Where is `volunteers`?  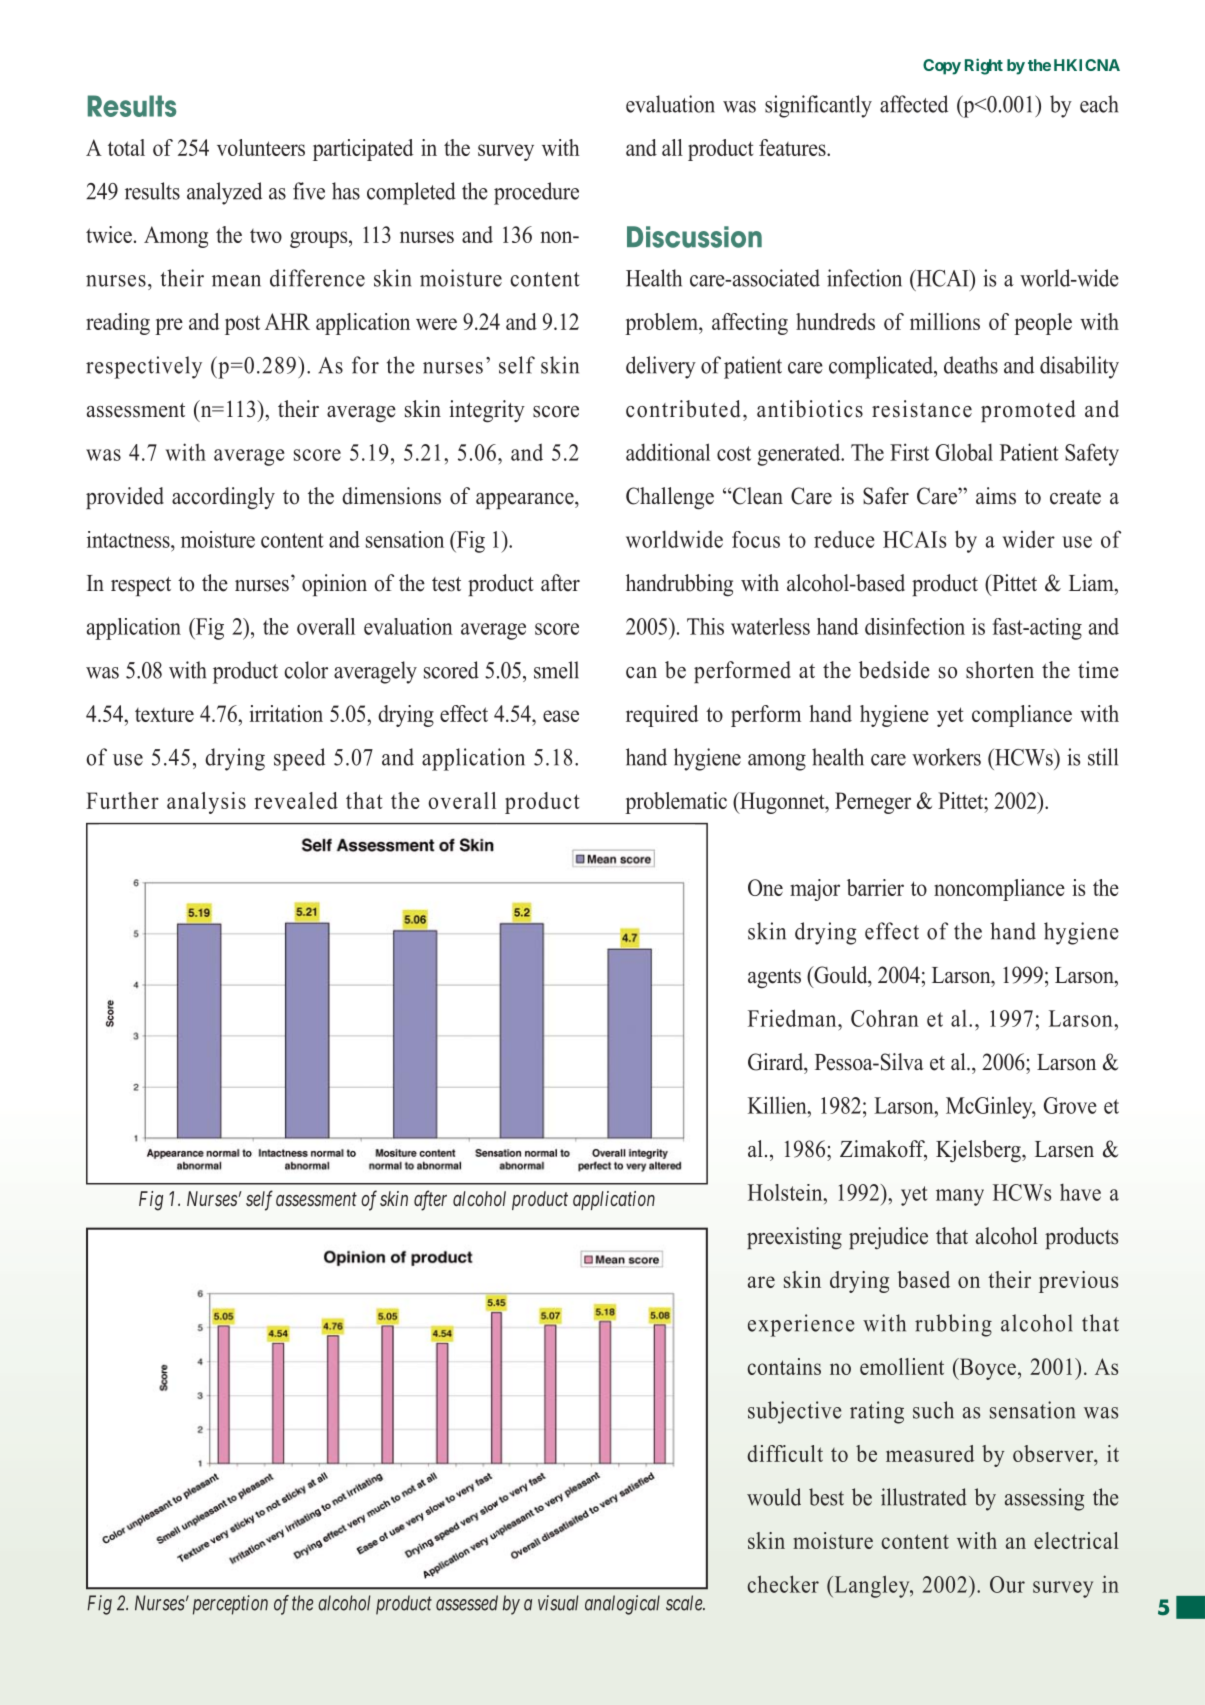
volunteers is located at coordinates (261, 147).
